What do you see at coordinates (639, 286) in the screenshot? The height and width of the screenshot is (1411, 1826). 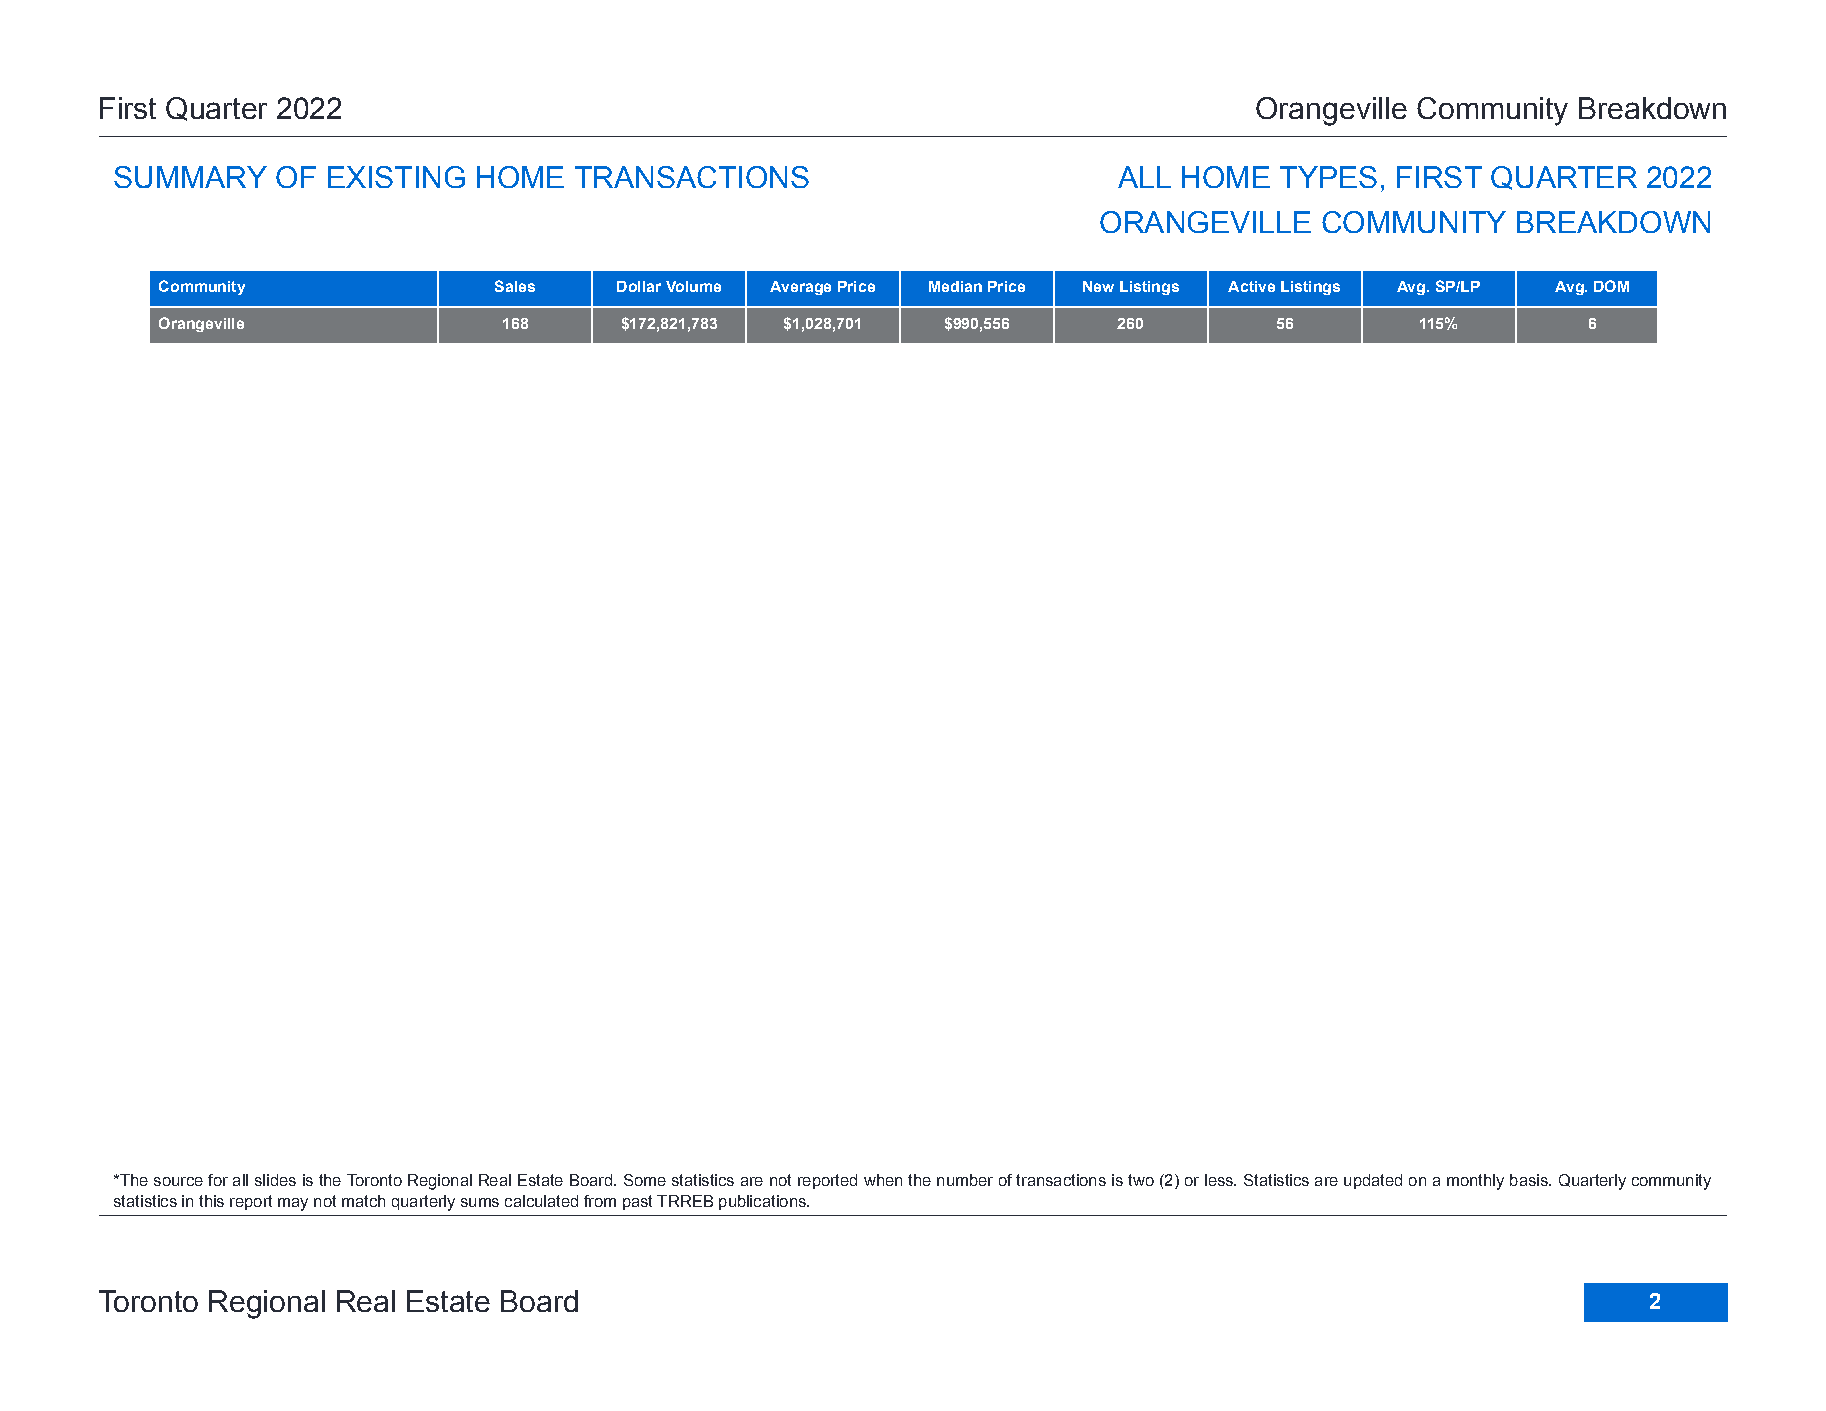 I see `Dollar` at bounding box center [639, 286].
